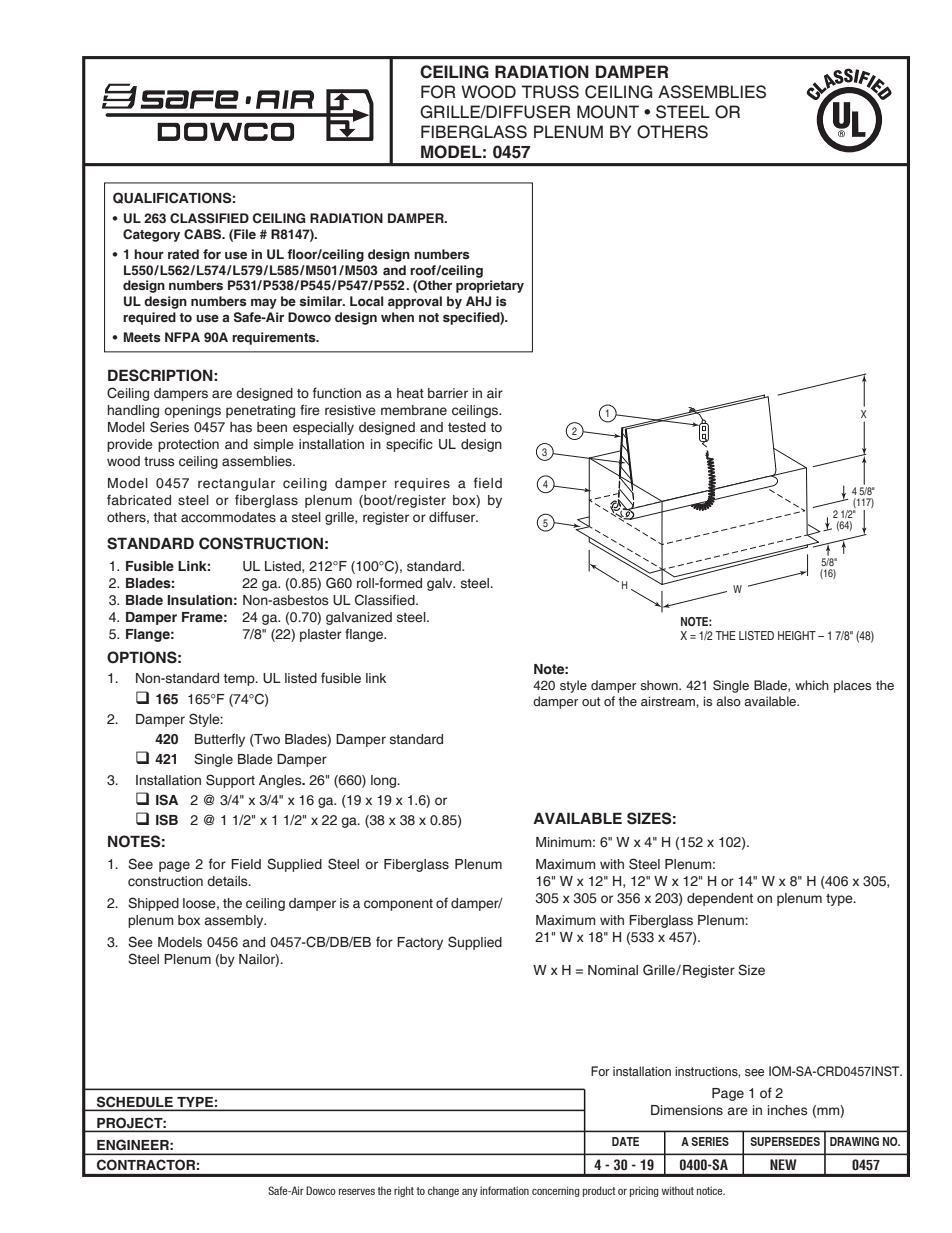 The image size is (952, 1233). I want to click on ENGINEER, so click(134, 1145).
